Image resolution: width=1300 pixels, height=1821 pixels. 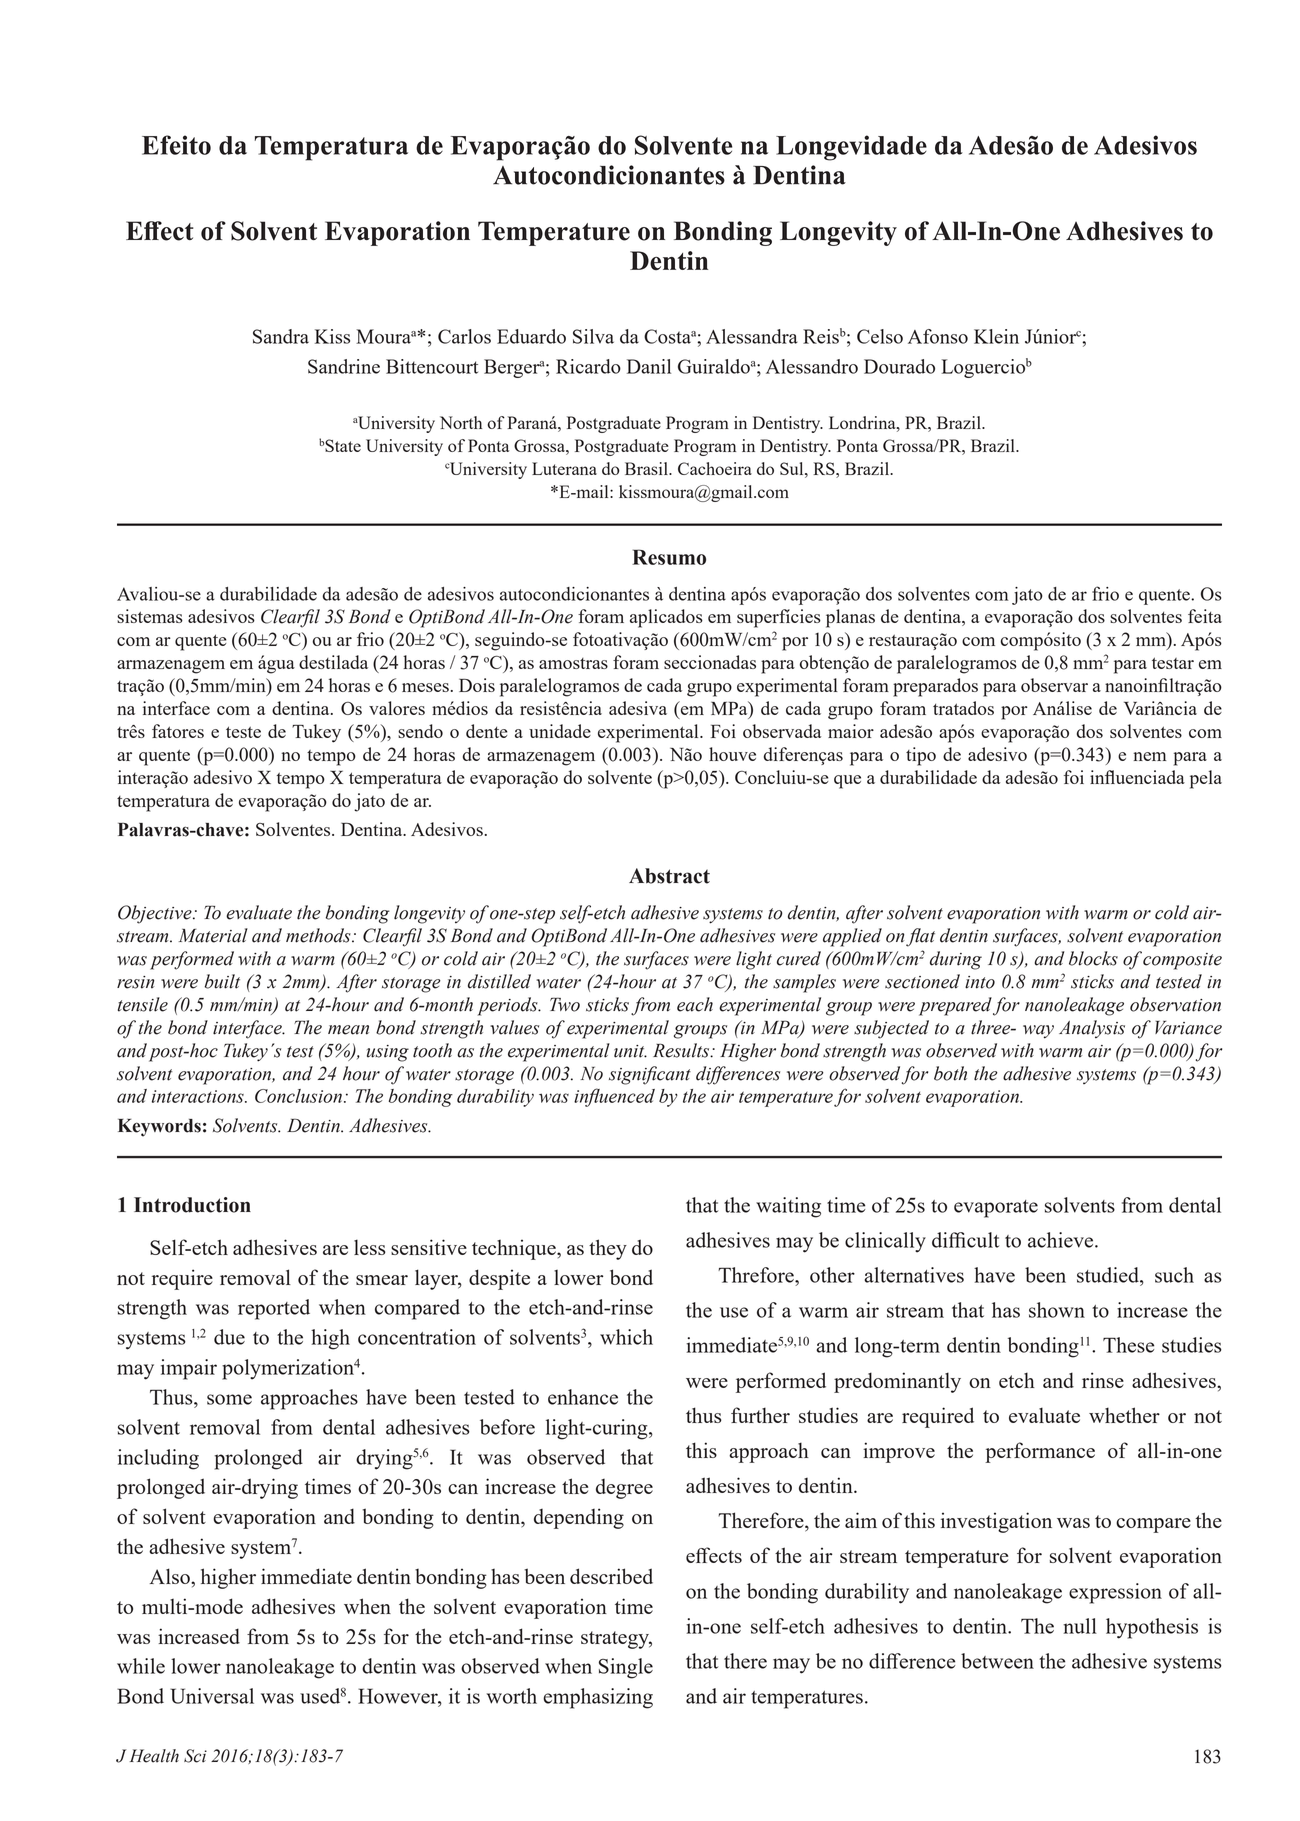 What do you see at coordinates (996, 336) in the screenshot?
I see `Klein` at bounding box center [996, 336].
